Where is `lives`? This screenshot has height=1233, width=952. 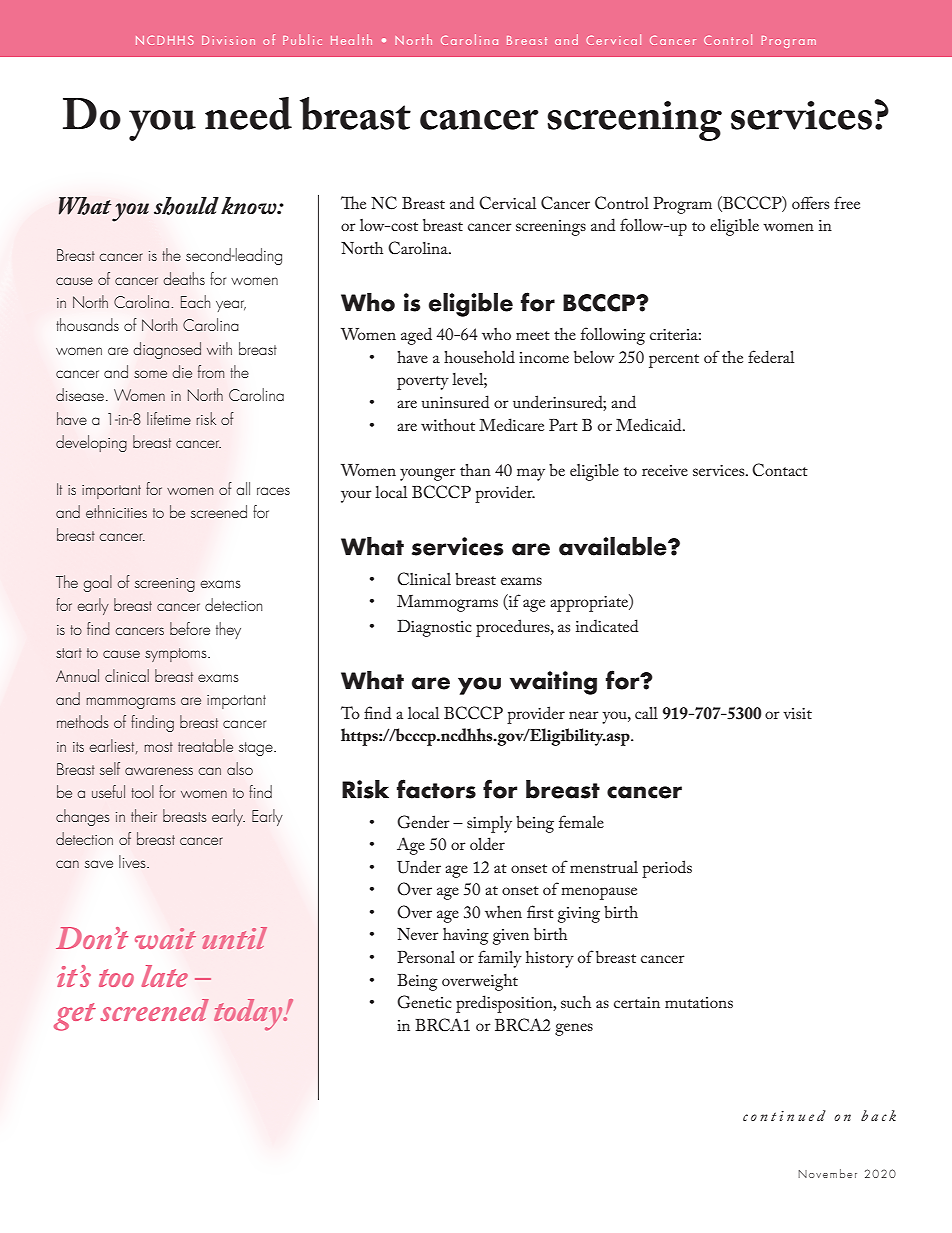
lives is located at coordinates (133, 861).
